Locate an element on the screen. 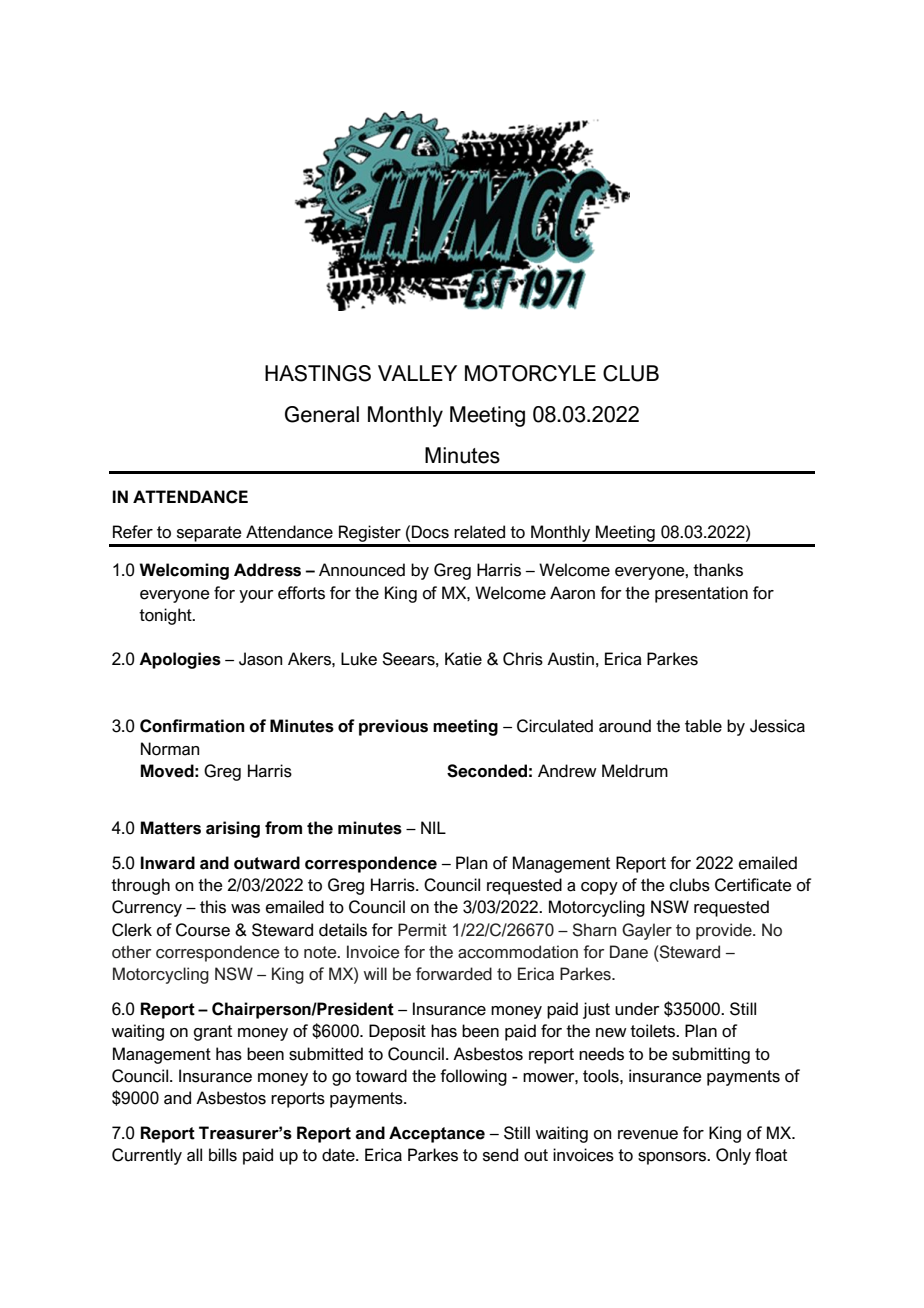 Image resolution: width=924 pixels, height=1308 pixels. Permit is located at coordinates (422, 930).
